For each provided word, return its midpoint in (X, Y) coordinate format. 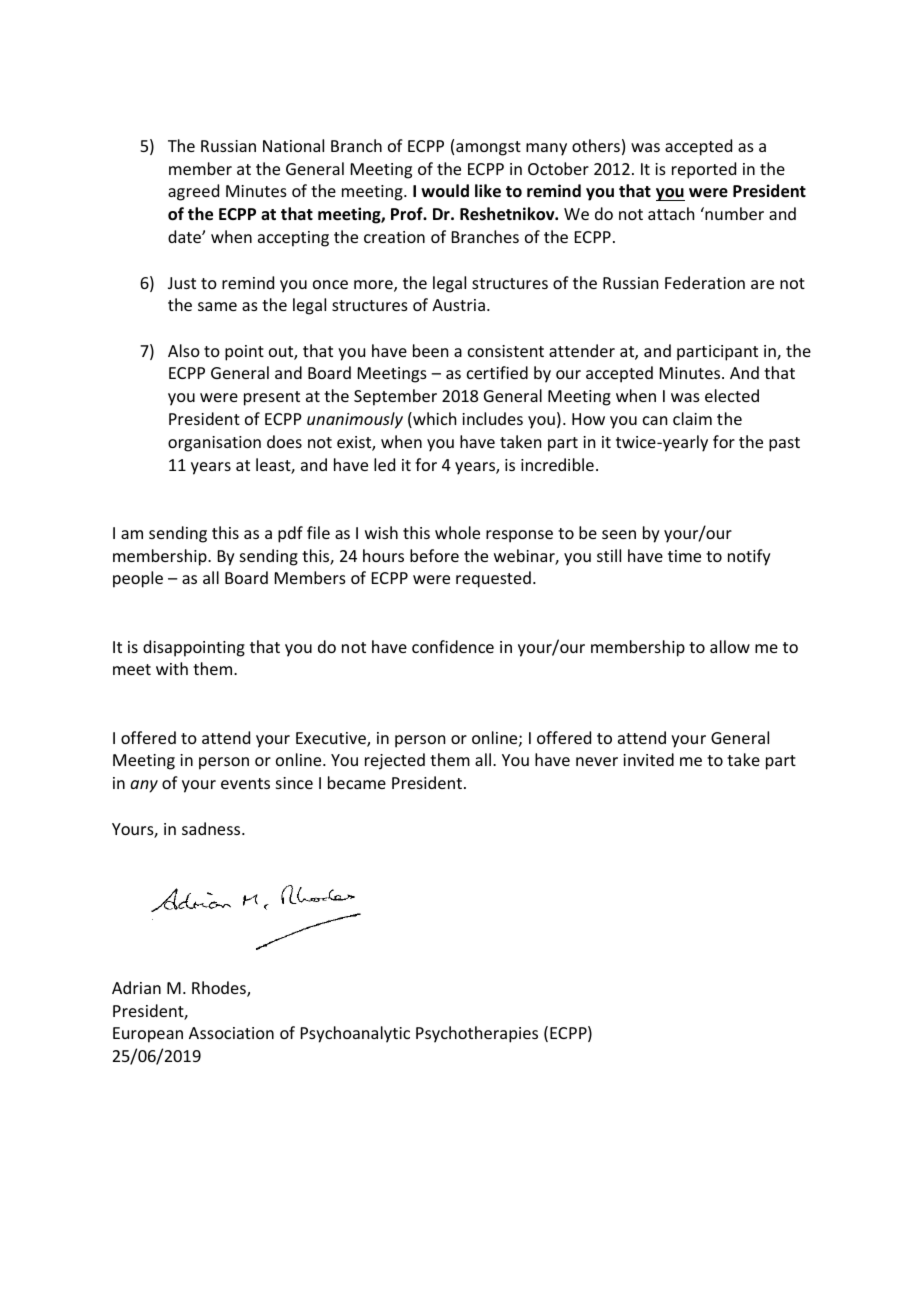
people (138, 579)
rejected (395, 761)
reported (704, 170)
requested (493, 579)
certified (497, 372)
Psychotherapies (477, 1034)
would (445, 190)
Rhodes (220, 989)
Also (184, 350)
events (245, 783)
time (684, 556)
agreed (193, 192)
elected (732, 395)
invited (648, 759)
